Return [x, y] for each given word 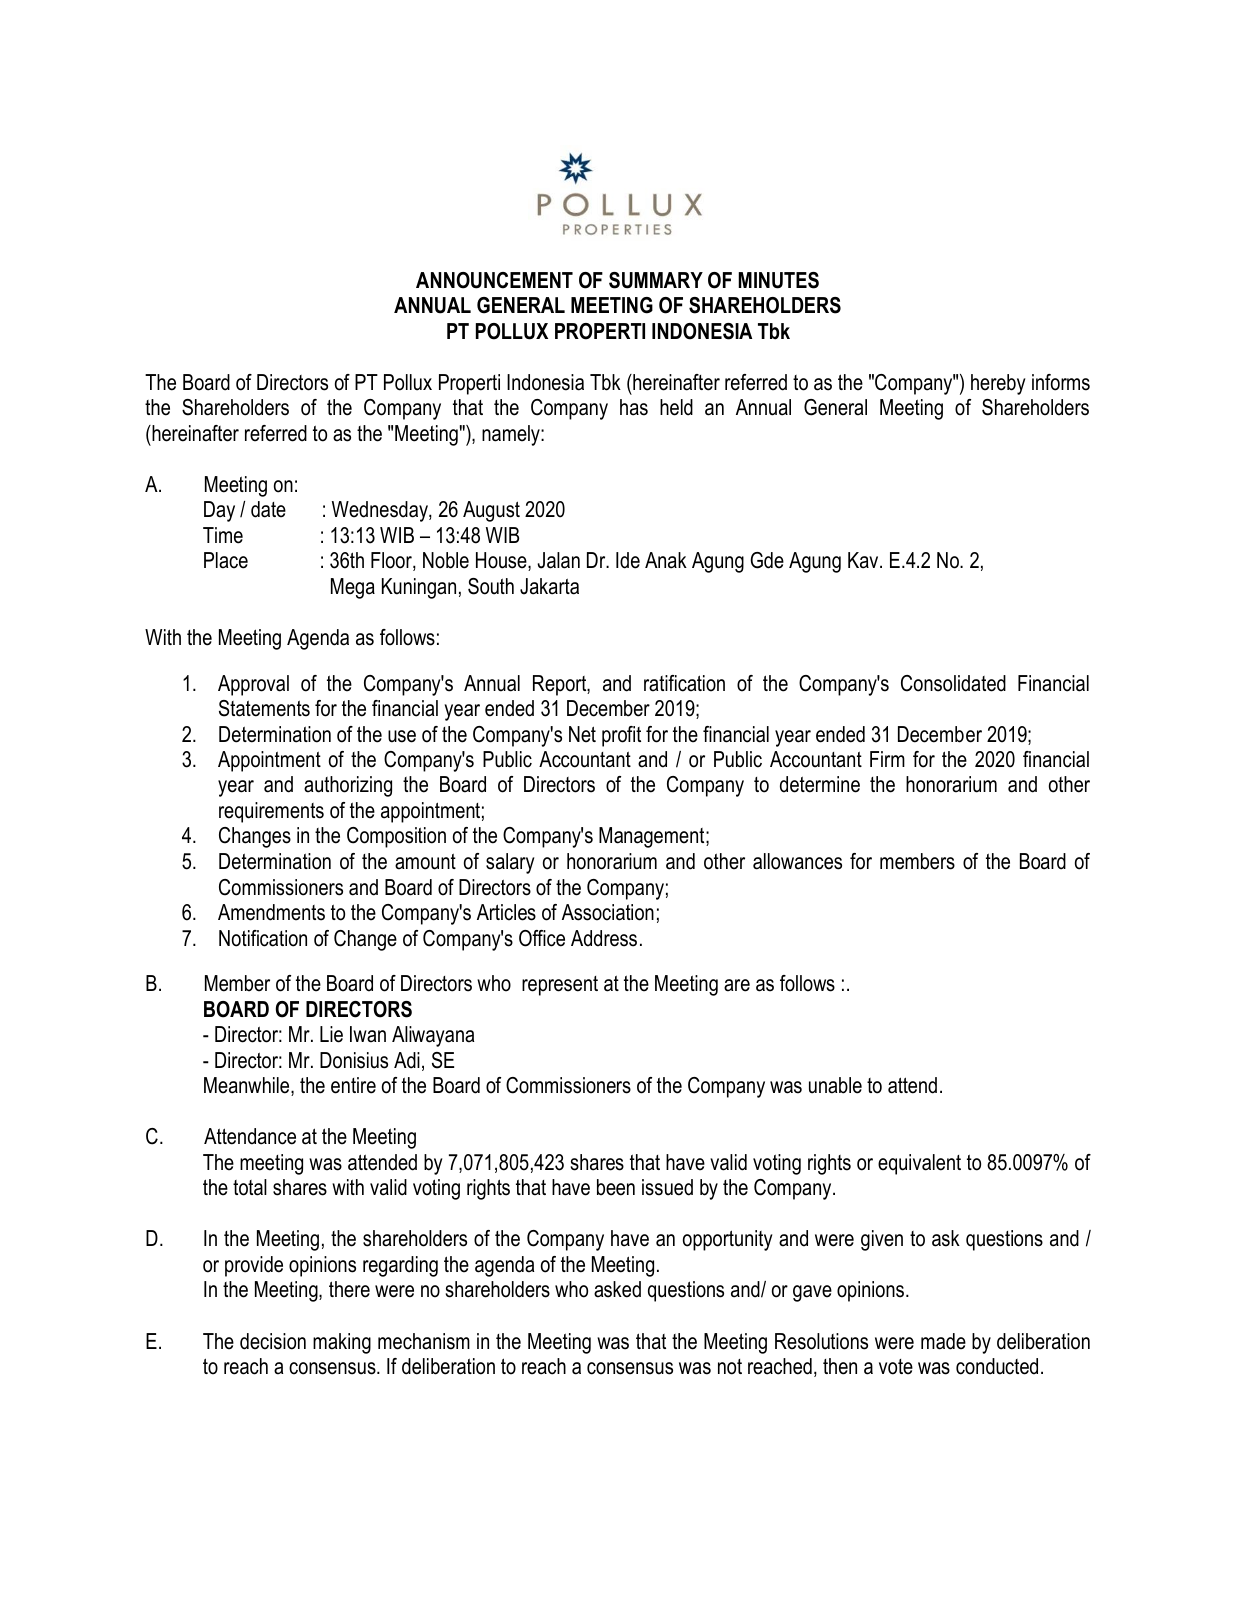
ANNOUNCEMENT [494, 280]
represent [560, 986]
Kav [864, 560]
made [943, 1341]
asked [617, 1289]
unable [835, 1085]
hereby [998, 384]
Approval [253, 685]
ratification [684, 683]
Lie [331, 1034]
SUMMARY [656, 280]
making [342, 1343]
